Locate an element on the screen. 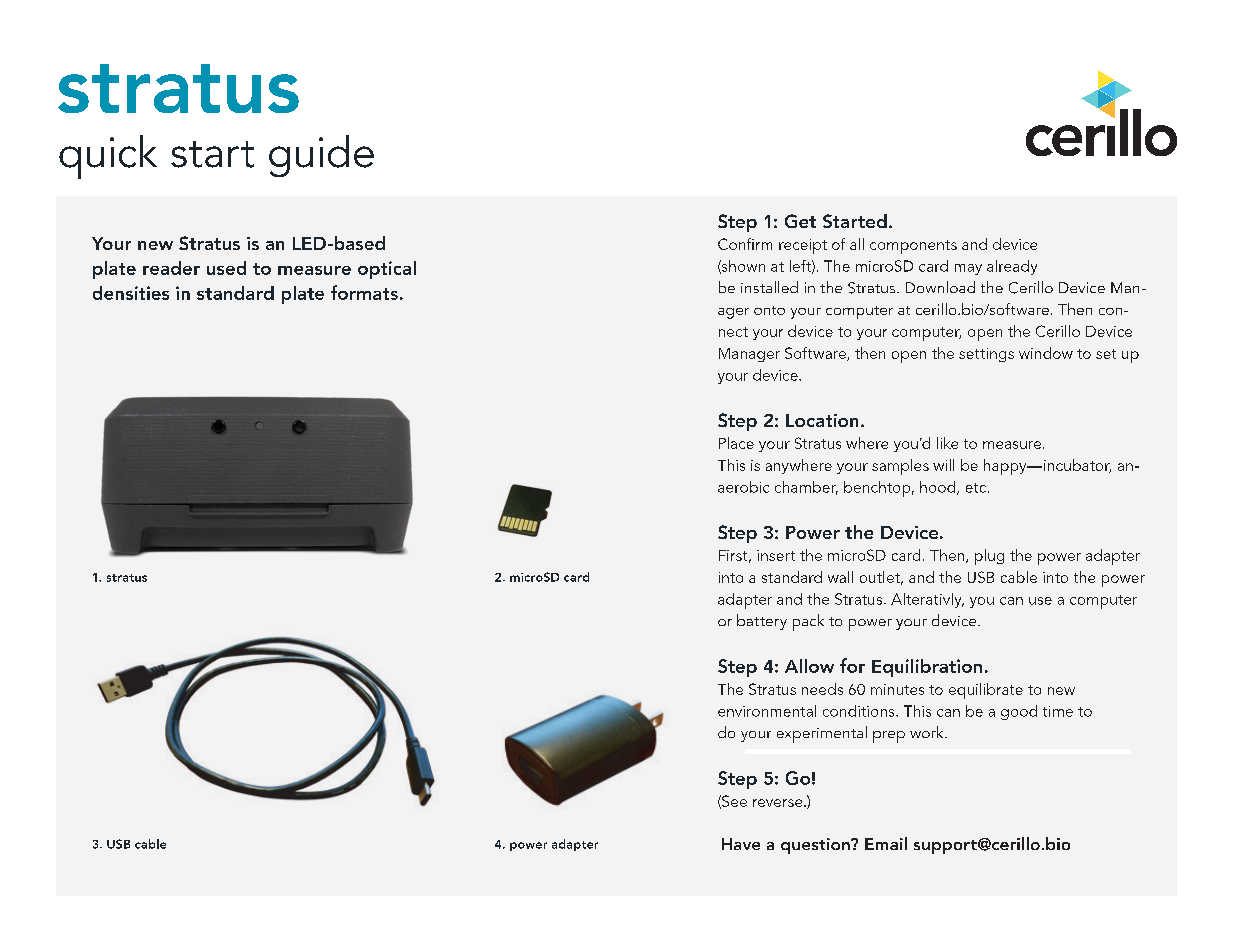  Get is located at coordinates (800, 221).
